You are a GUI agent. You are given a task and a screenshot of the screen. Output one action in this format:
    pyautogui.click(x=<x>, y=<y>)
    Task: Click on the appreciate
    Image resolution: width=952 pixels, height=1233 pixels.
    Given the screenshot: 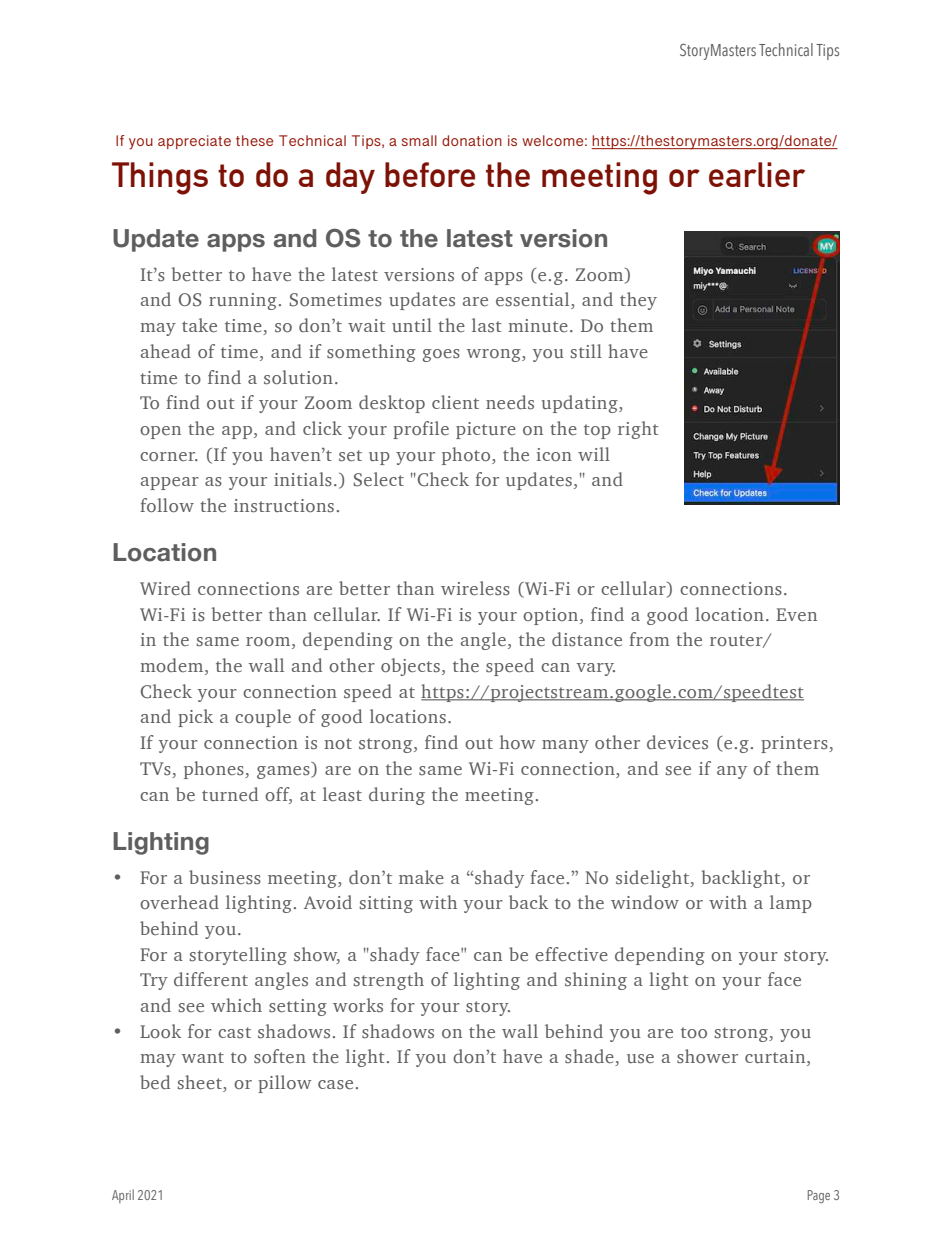 What is the action you would take?
    pyautogui.click(x=194, y=142)
